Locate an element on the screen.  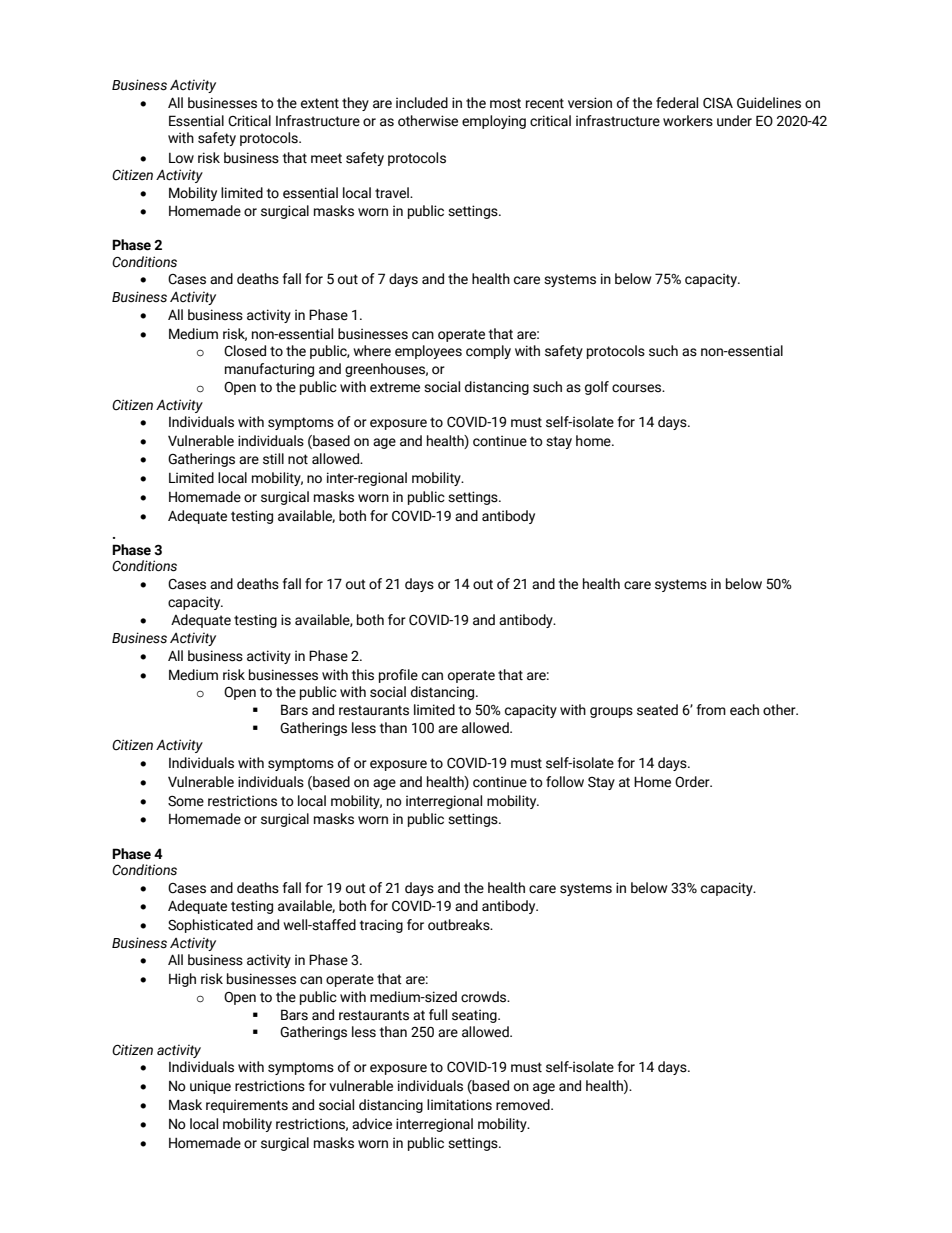
requirements is located at coordinates (247, 1106).
